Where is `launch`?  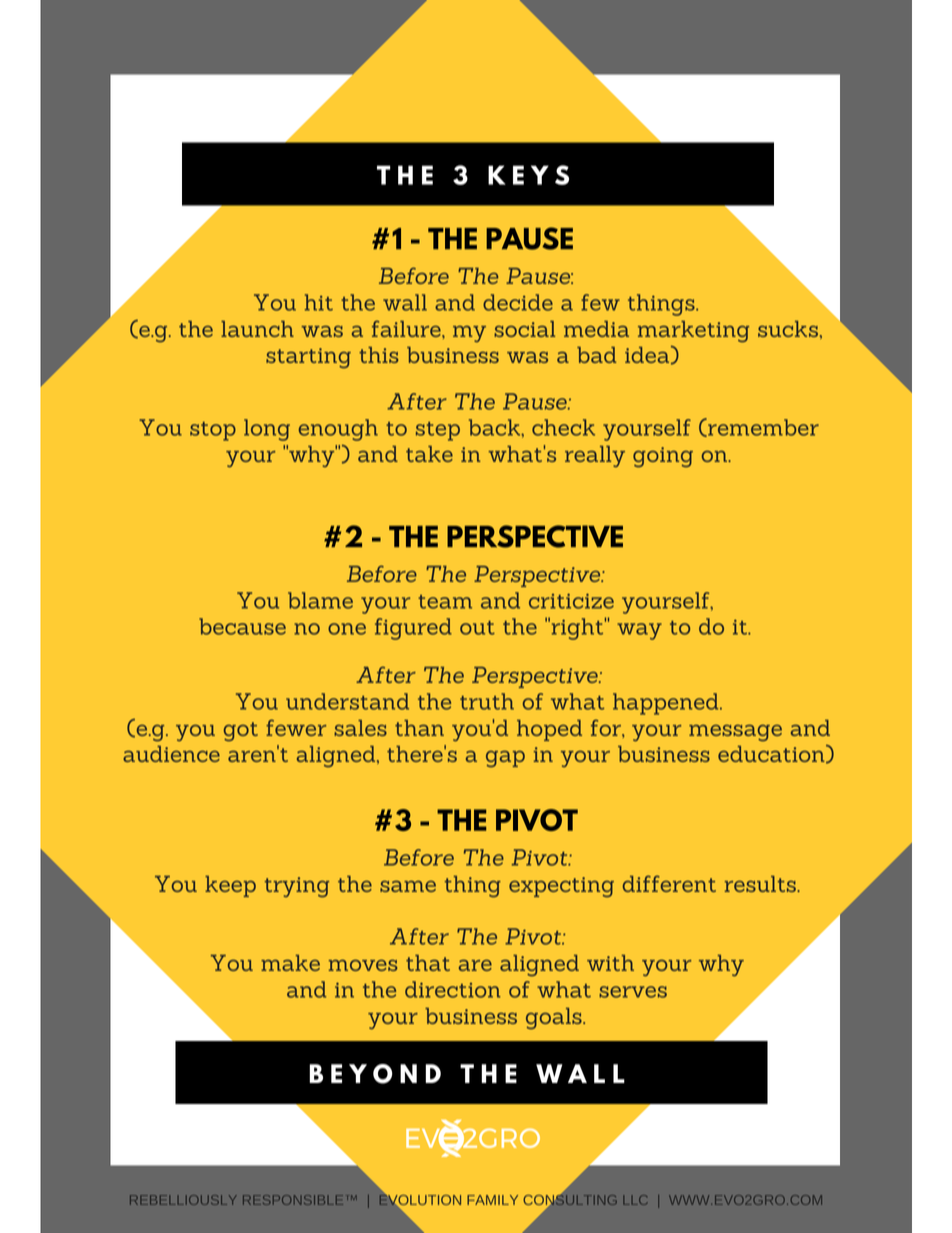
launch is located at coordinates (257, 329).
